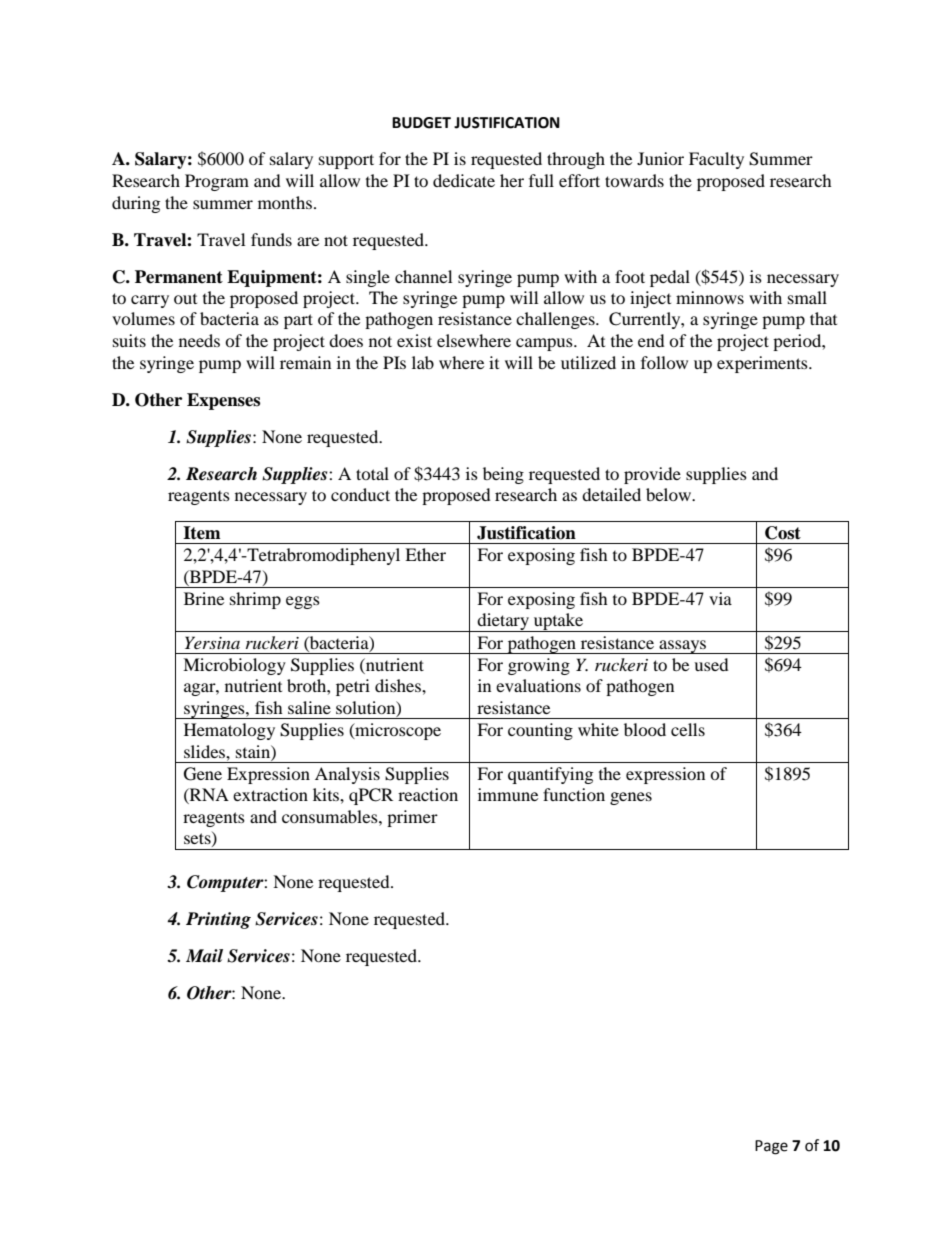 This image has width=952, height=1233. What do you see at coordinates (763, 364) in the image?
I see `experiments` at bounding box center [763, 364].
